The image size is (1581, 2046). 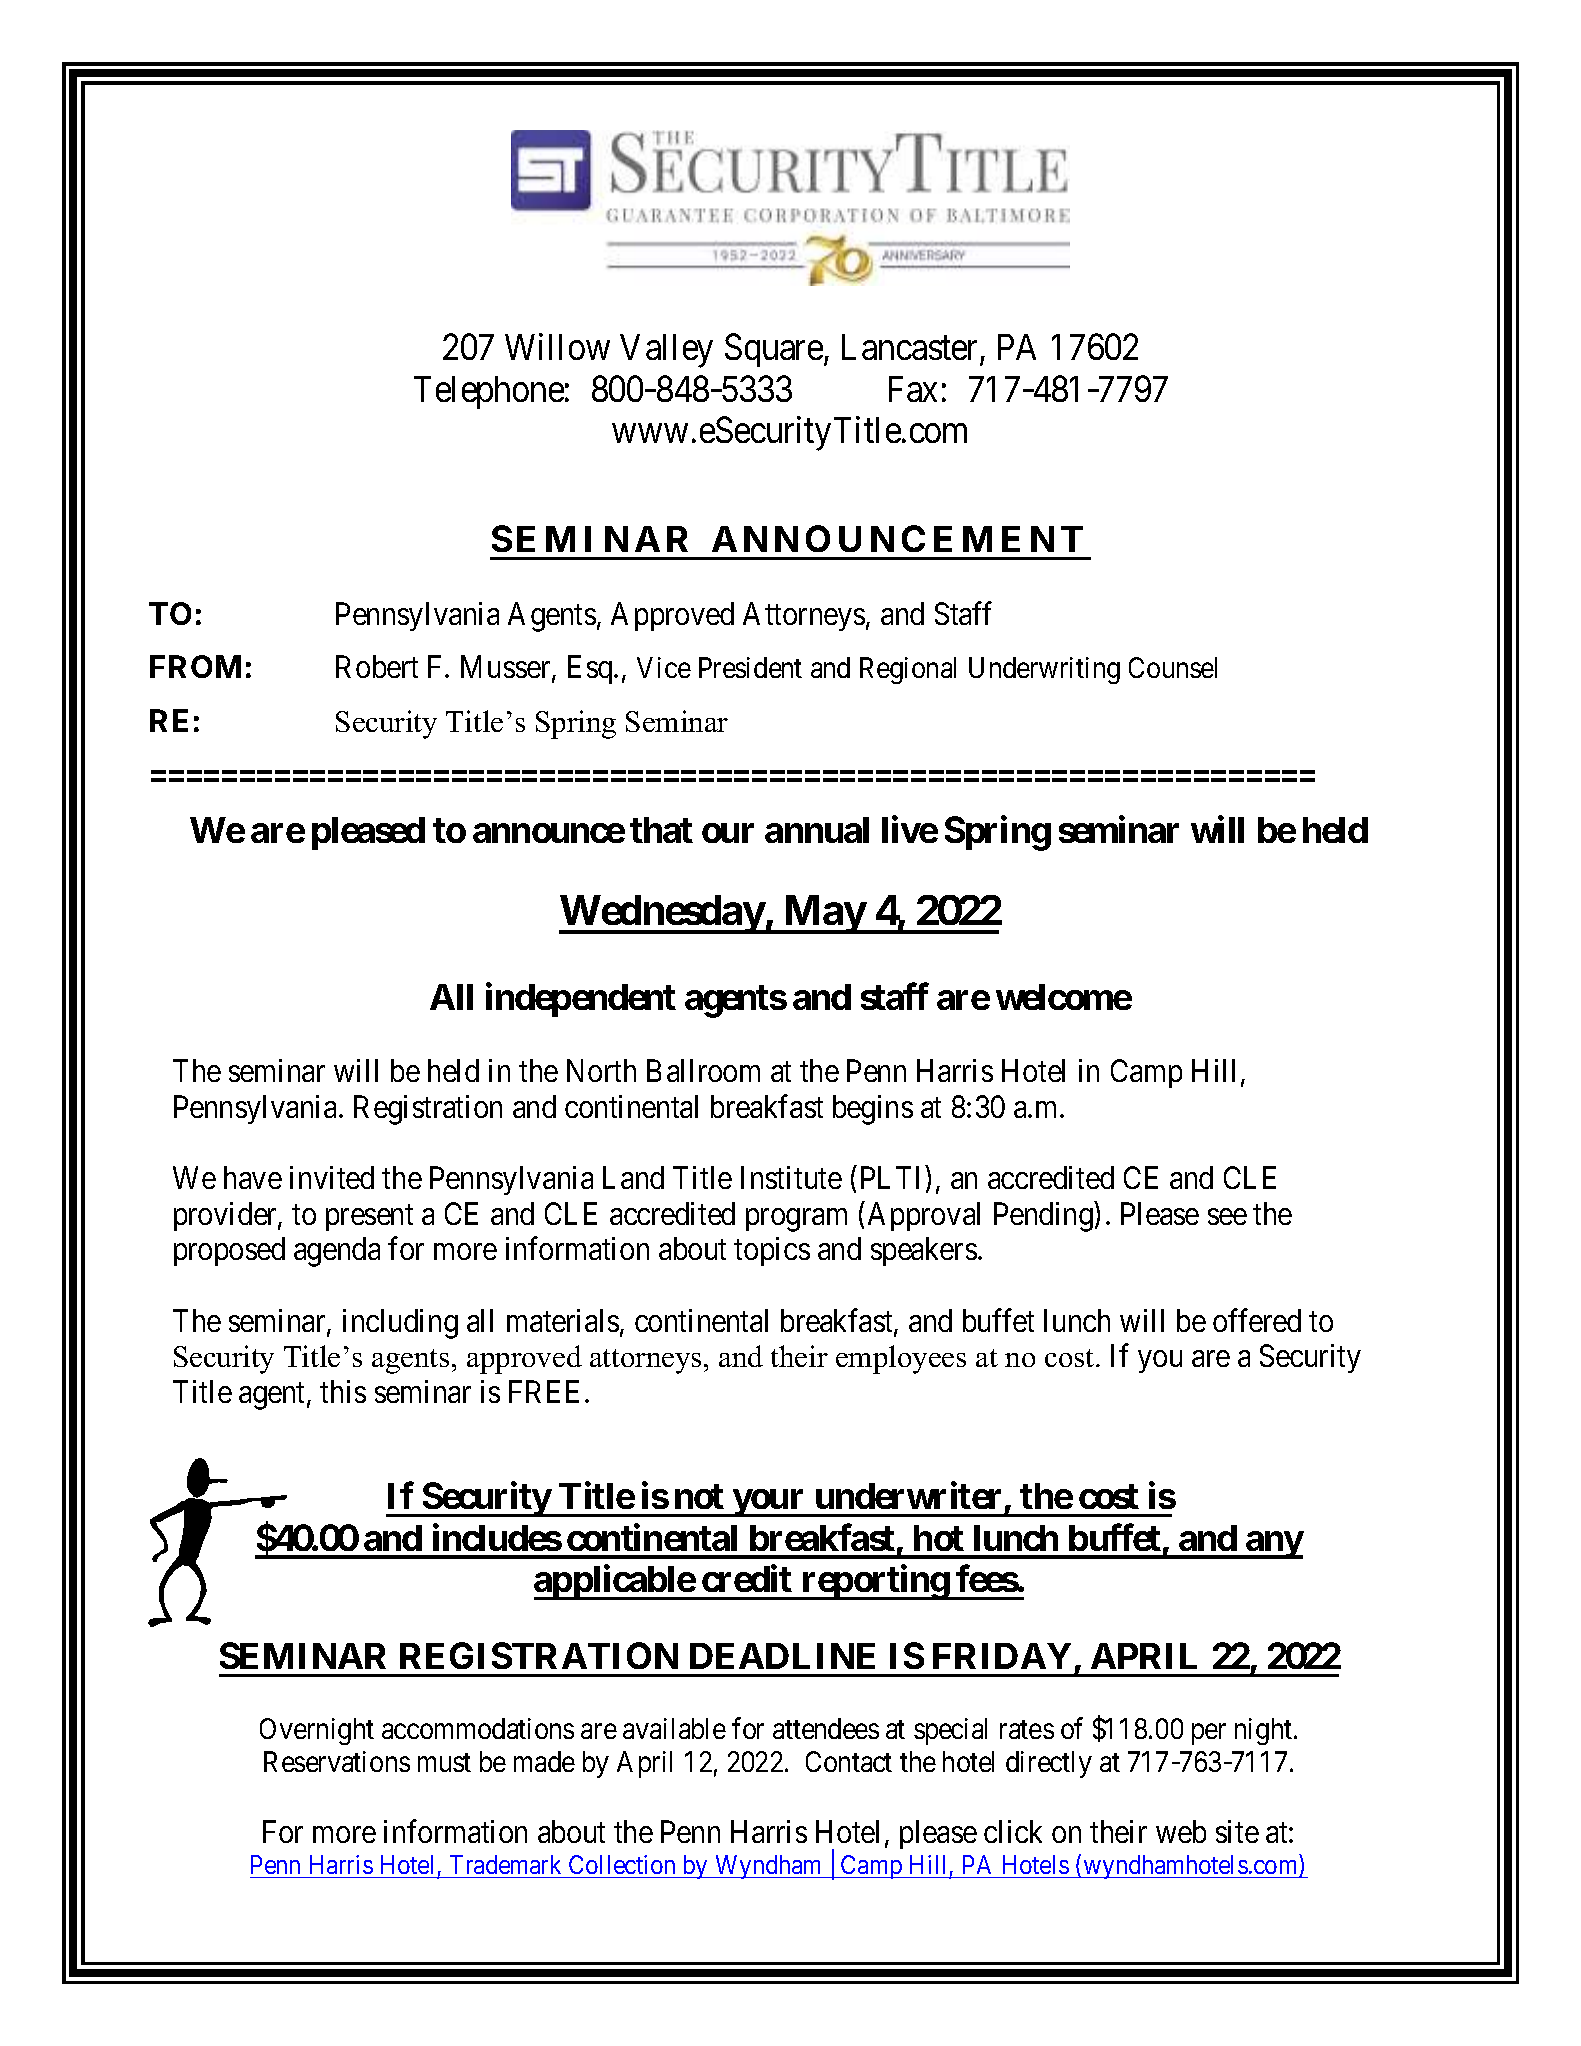 What do you see at coordinates (489, 392) in the image?
I see `Telephone` at bounding box center [489, 392].
